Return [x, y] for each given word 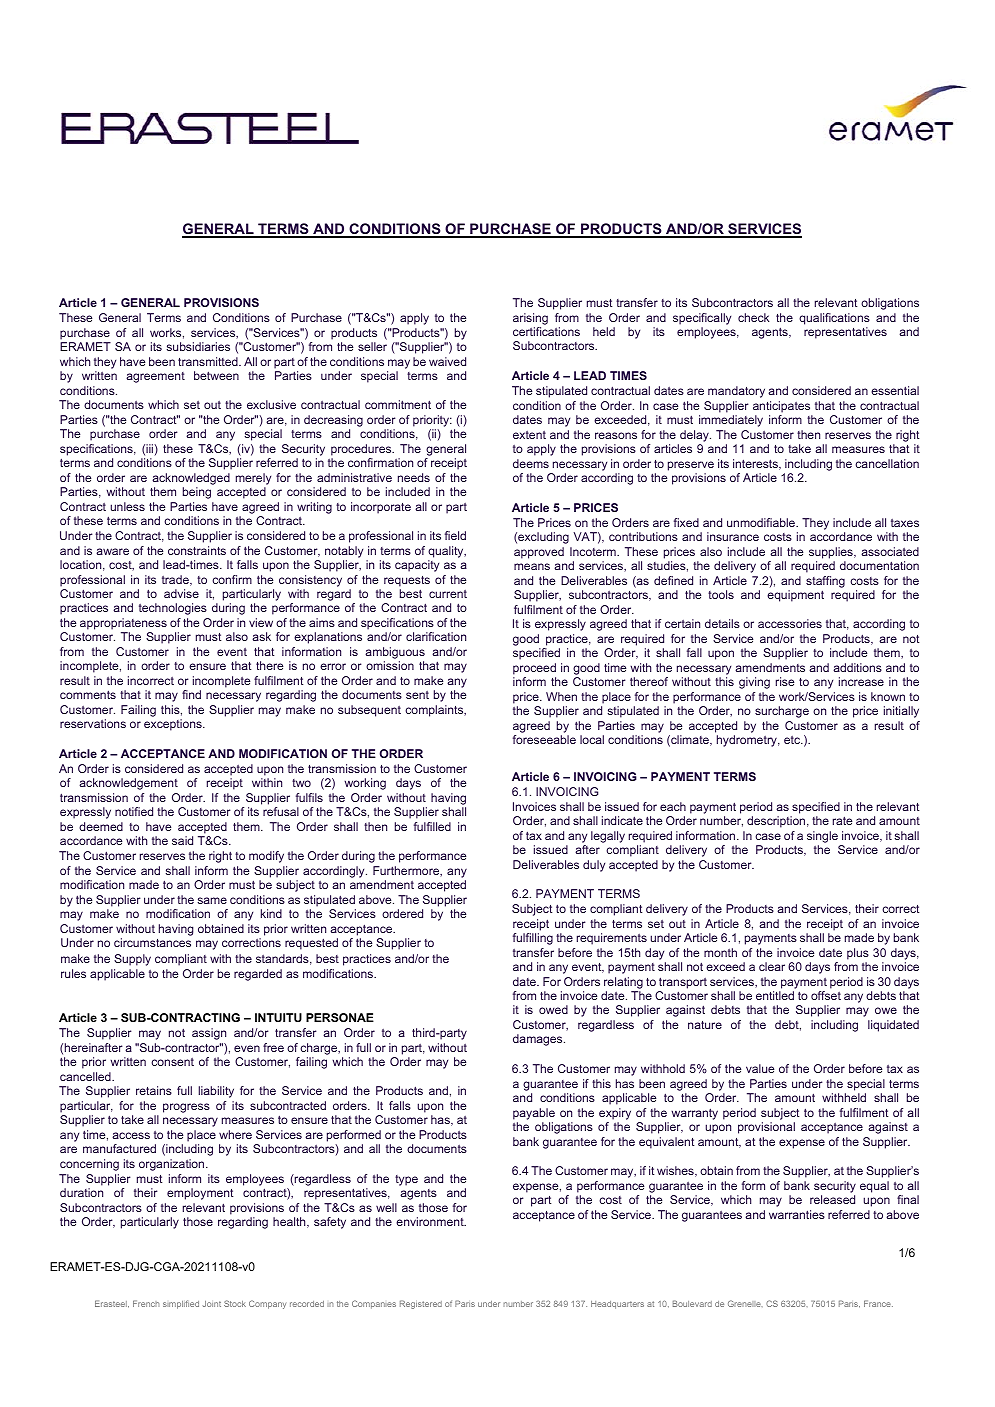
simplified [181, 1304]
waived [447, 361]
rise [785, 681]
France [878, 1303]
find [191, 694]
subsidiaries [198, 346]
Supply [132, 960]
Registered [421, 1304]
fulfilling [533, 939]
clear [772, 966]
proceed [534, 669]
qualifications [834, 319]
